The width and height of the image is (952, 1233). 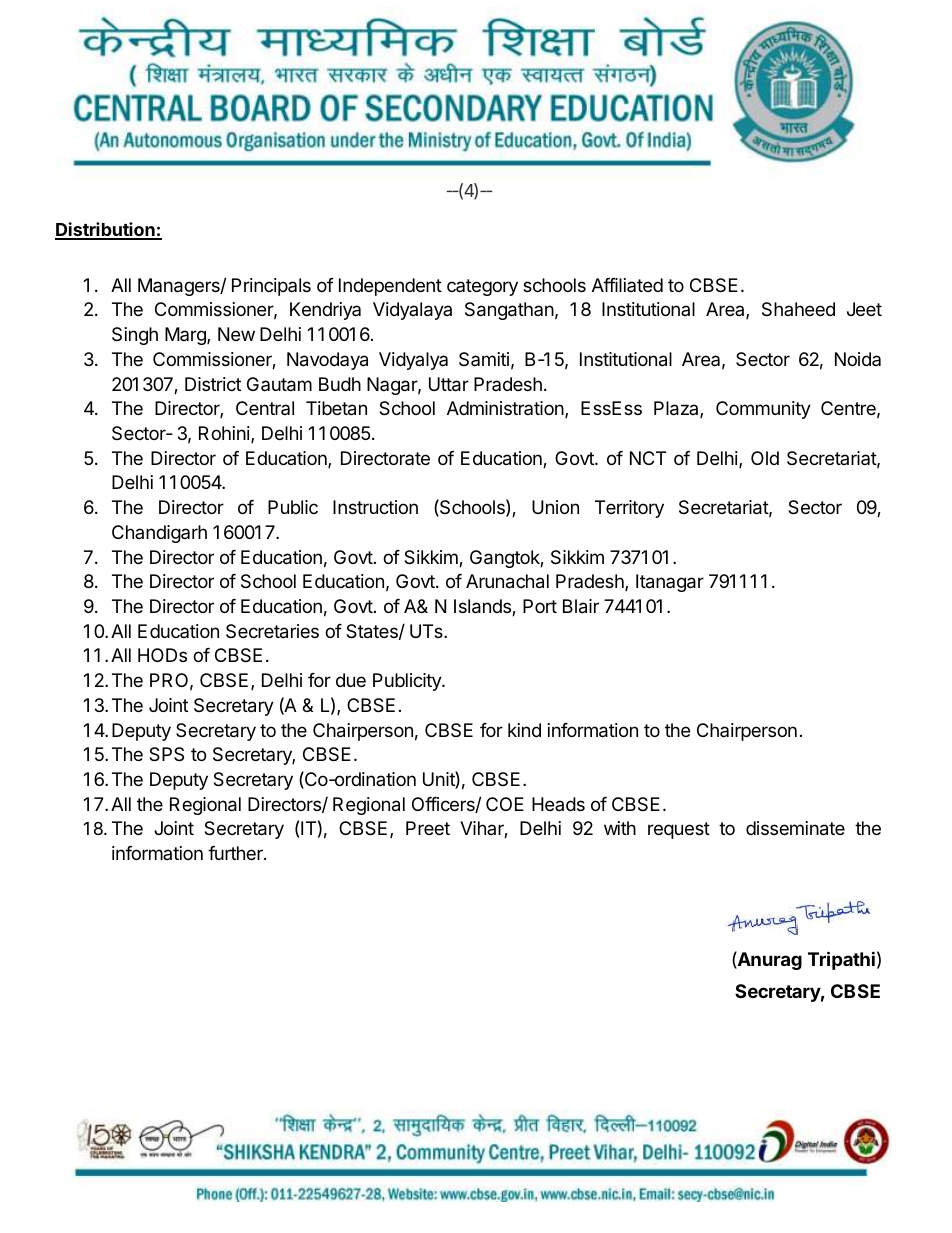 I want to click on Tripathi, so click(x=841, y=960).
